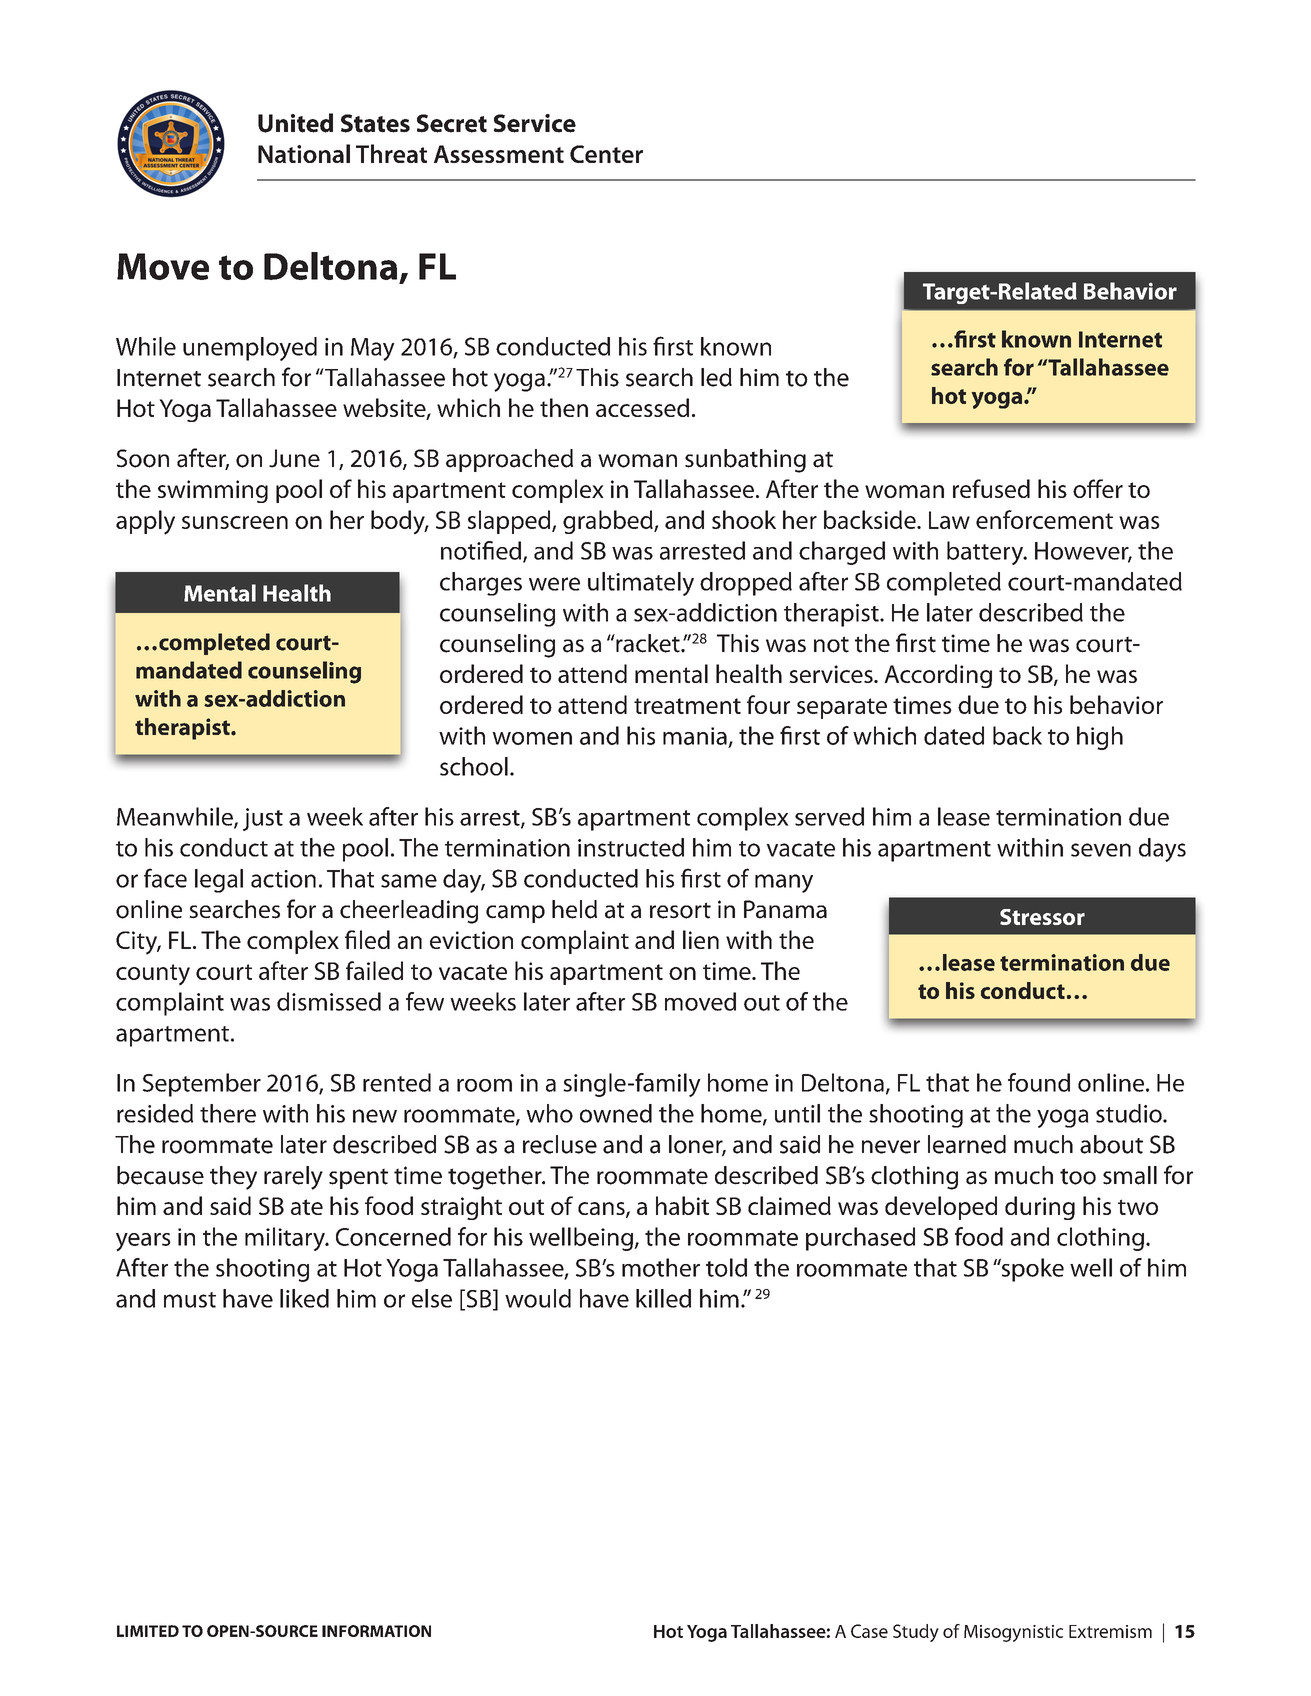 This screenshot has height=1696, width=1311. What do you see at coordinates (1044, 519) in the screenshot?
I see `enforcement` at bounding box center [1044, 519].
